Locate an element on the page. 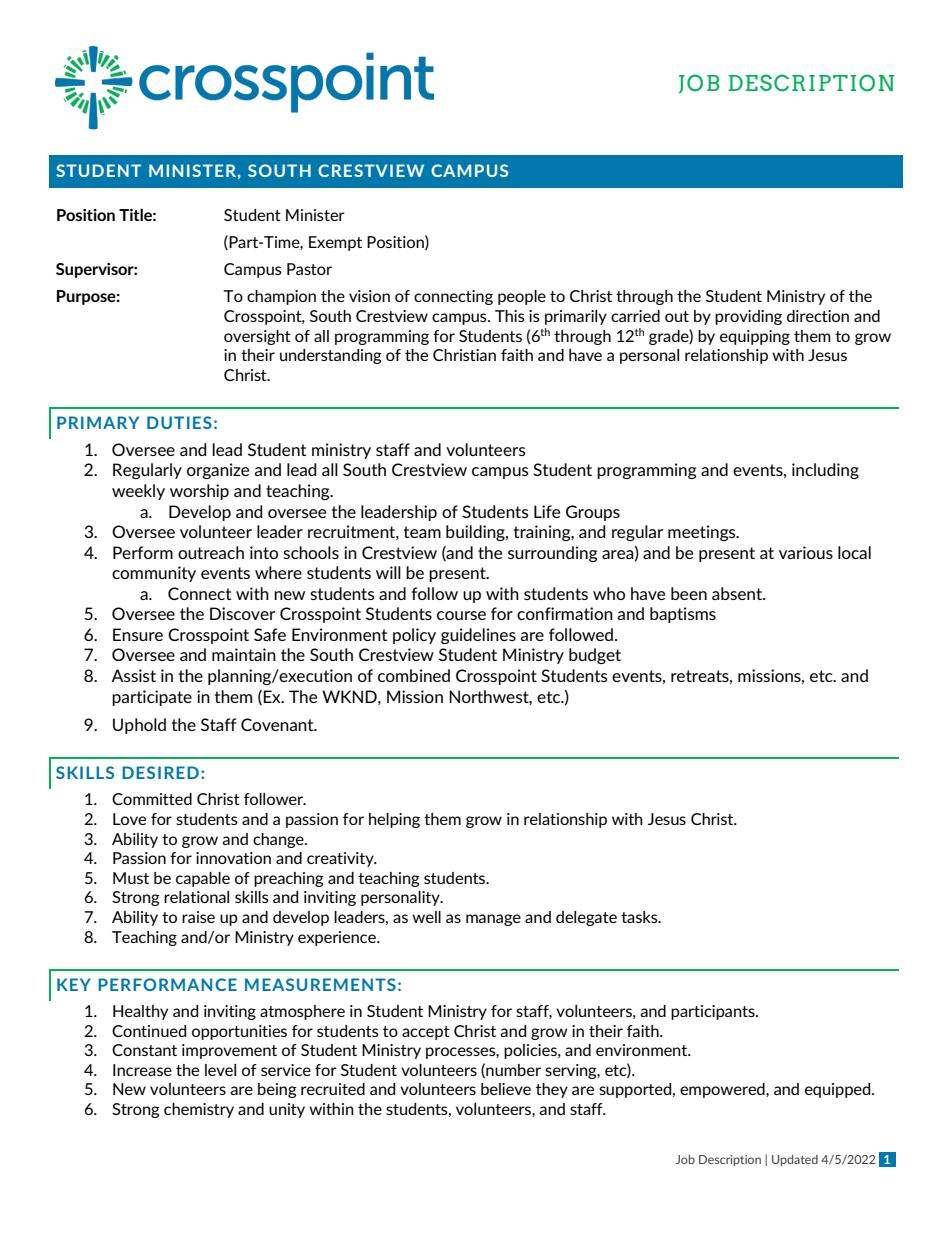 This image has height=1233, width=952. combined is located at coordinates (414, 675).
